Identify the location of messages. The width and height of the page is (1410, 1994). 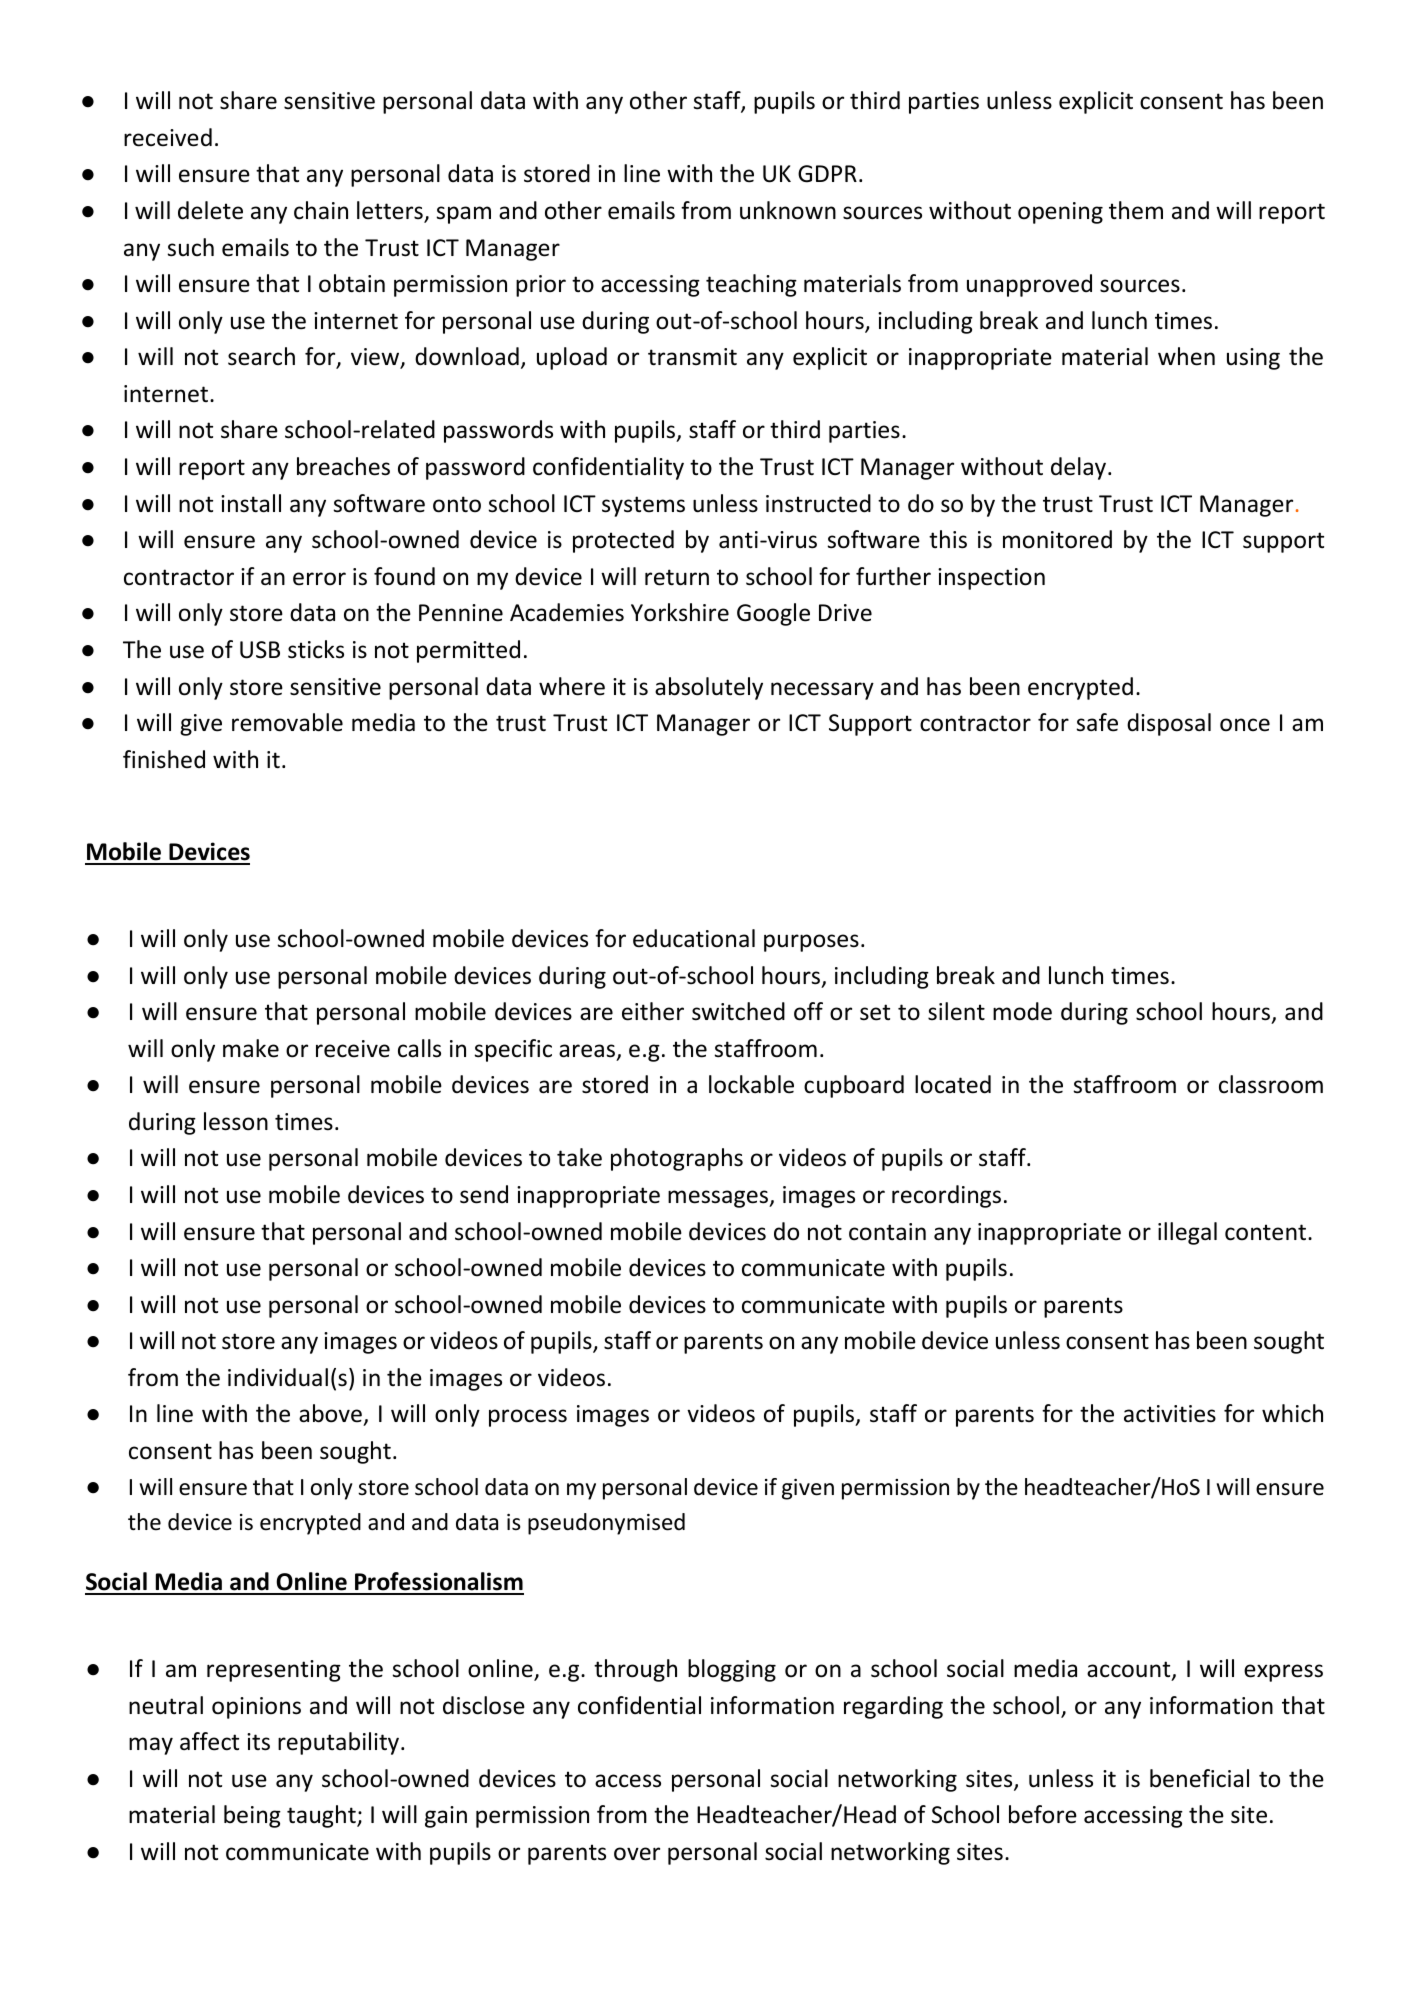
(719, 1199).
